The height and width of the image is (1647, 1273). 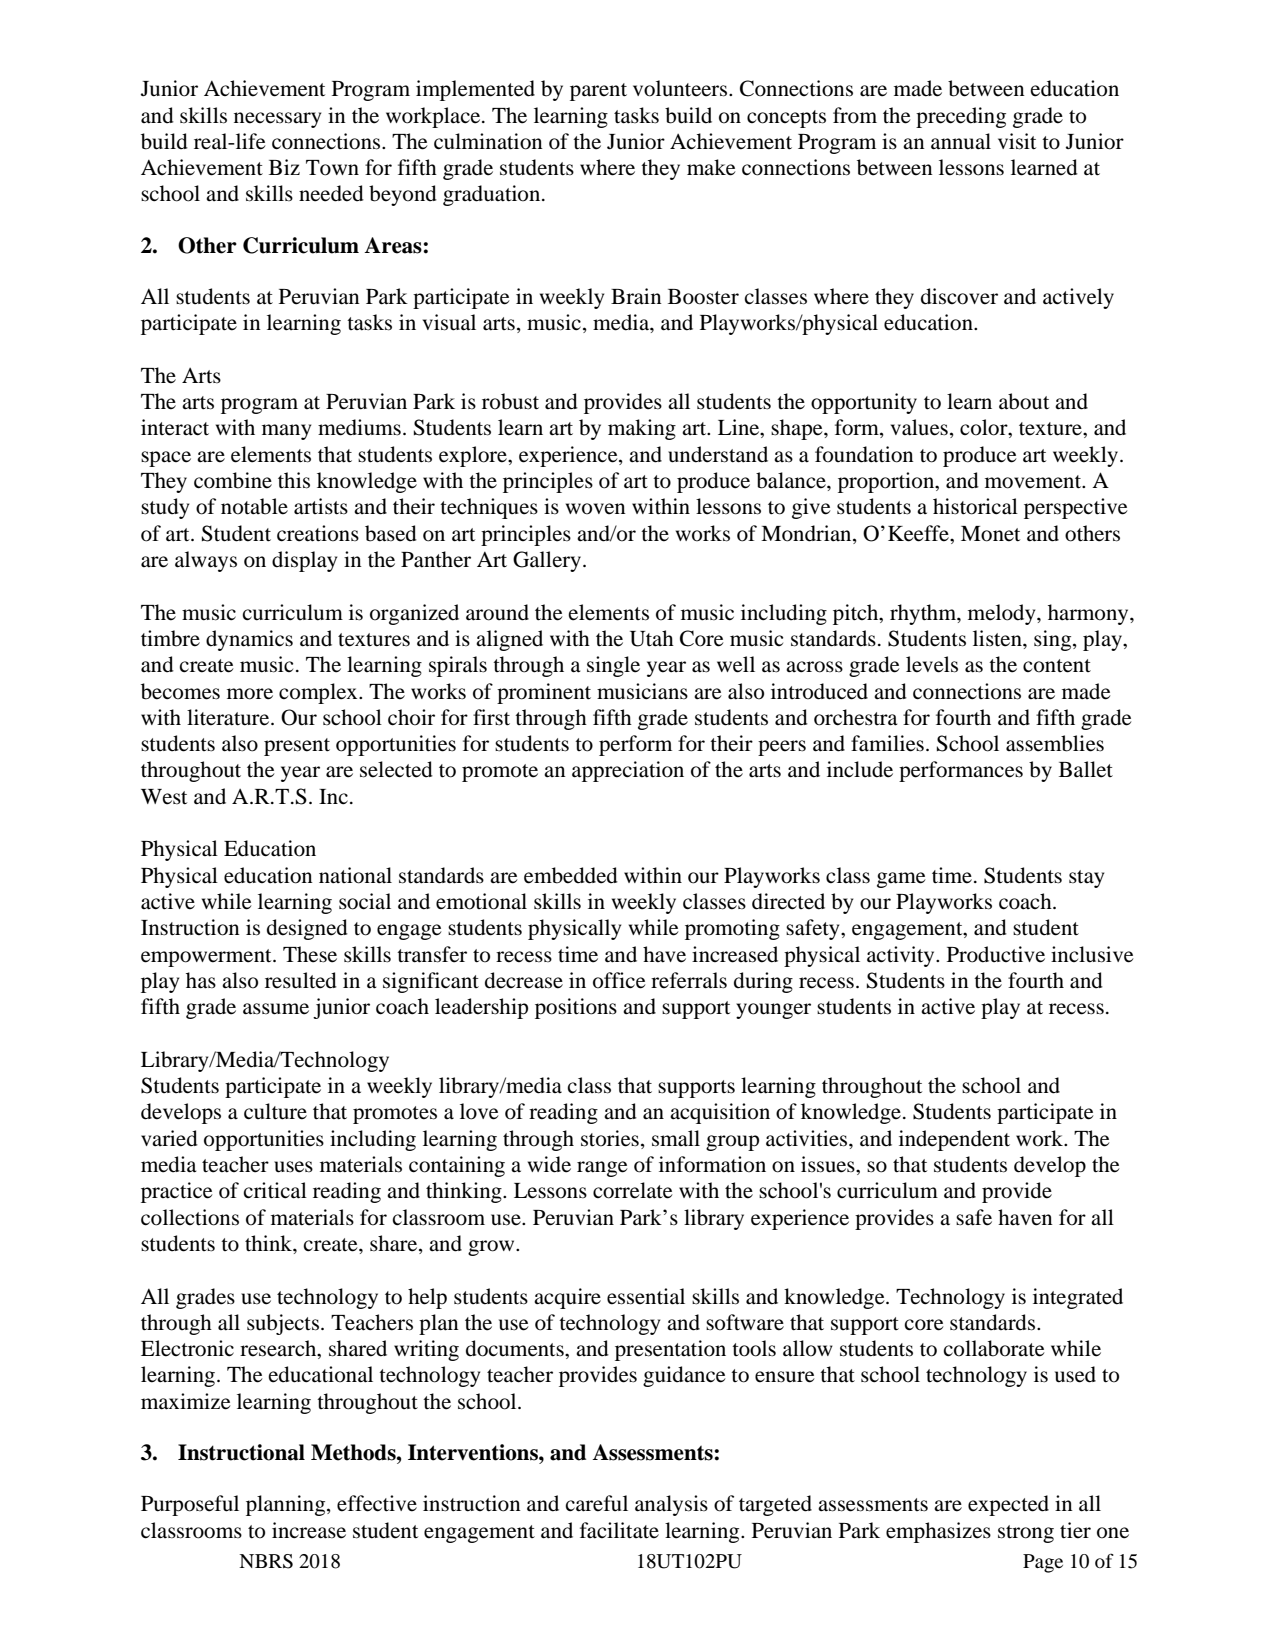 What do you see at coordinates (276, 1009) in the image?
I see `assume` at bounding box center [276, 1009].
